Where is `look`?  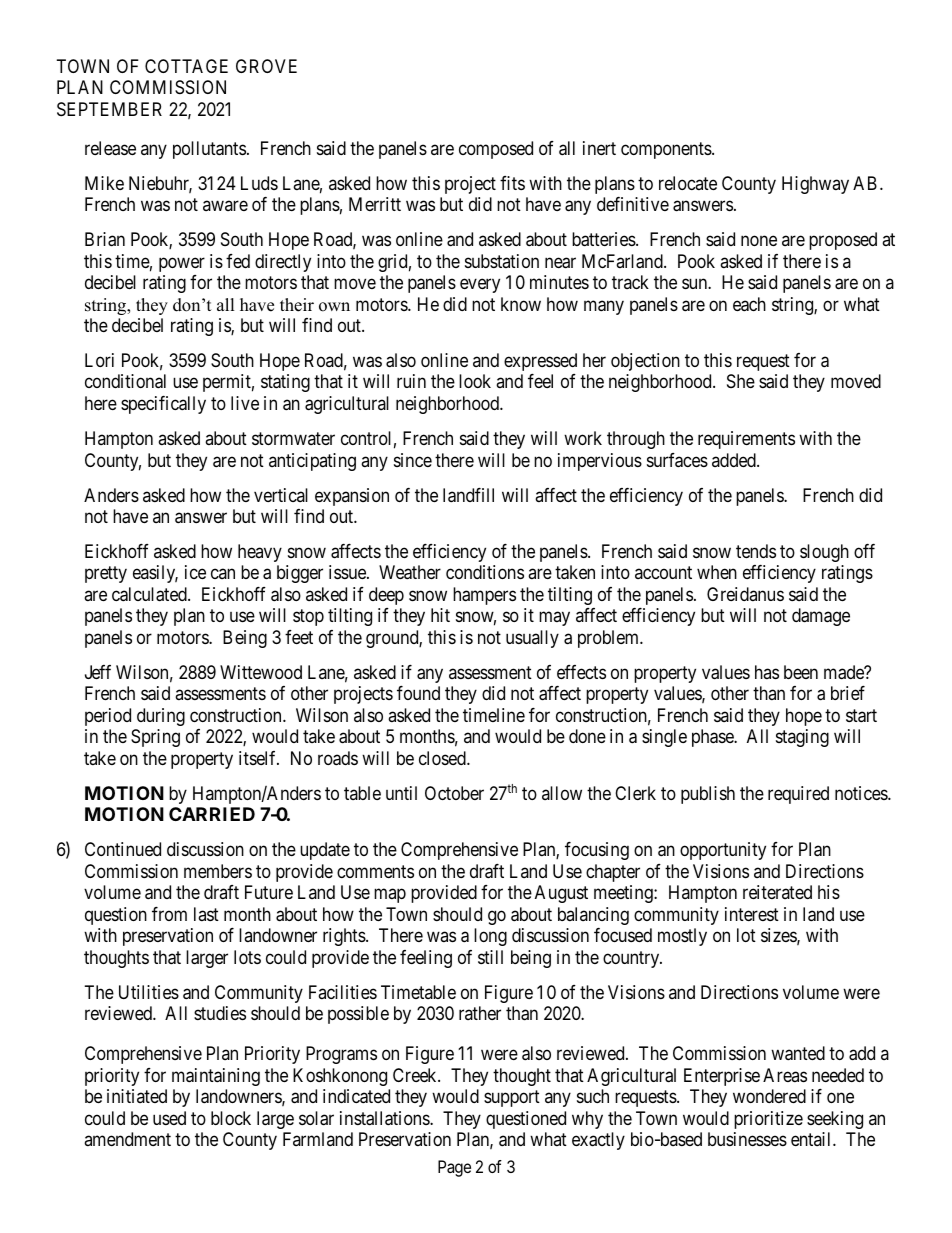 look is located at coordinates (475, 381).
